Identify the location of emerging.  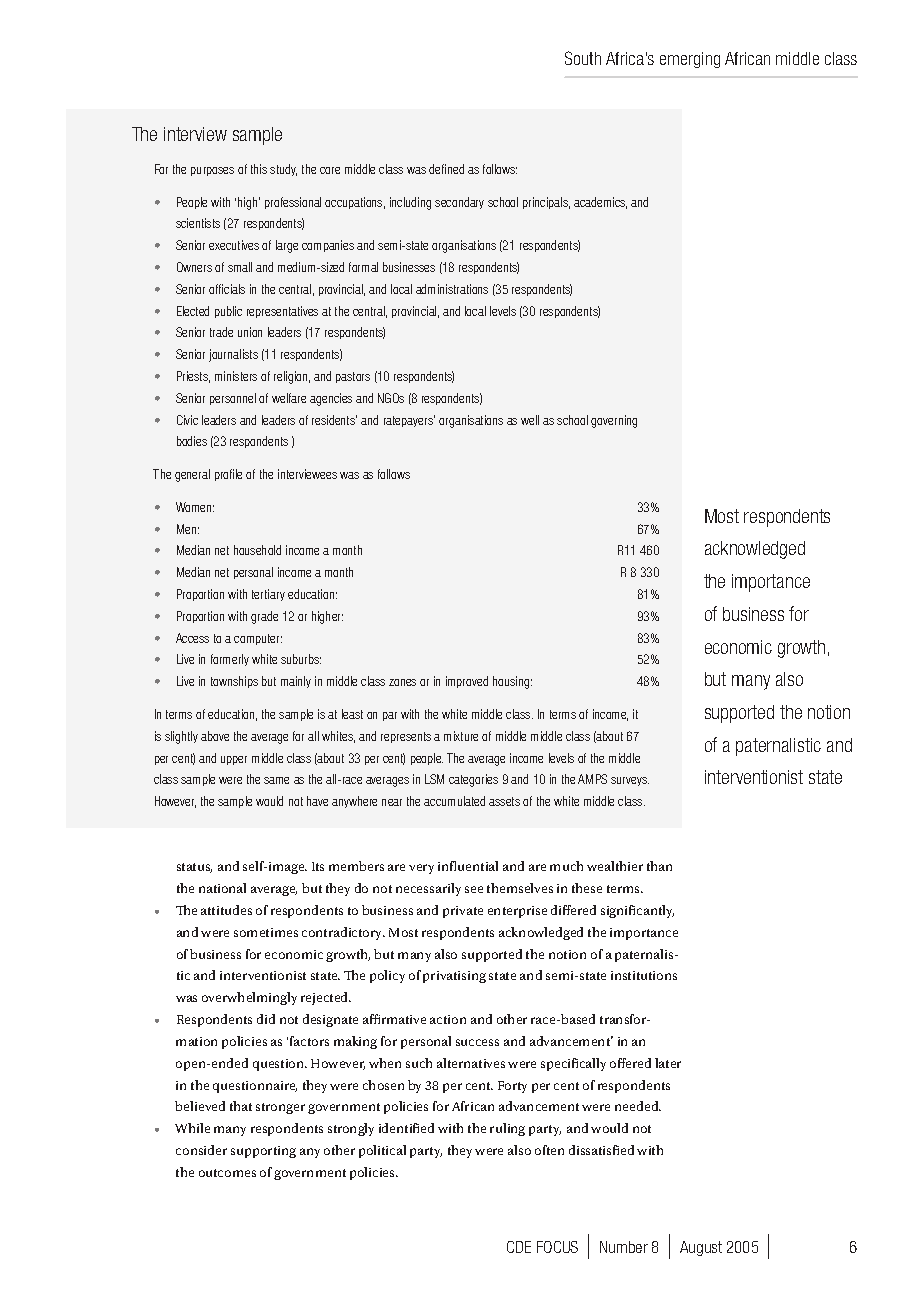
(690, 60).
